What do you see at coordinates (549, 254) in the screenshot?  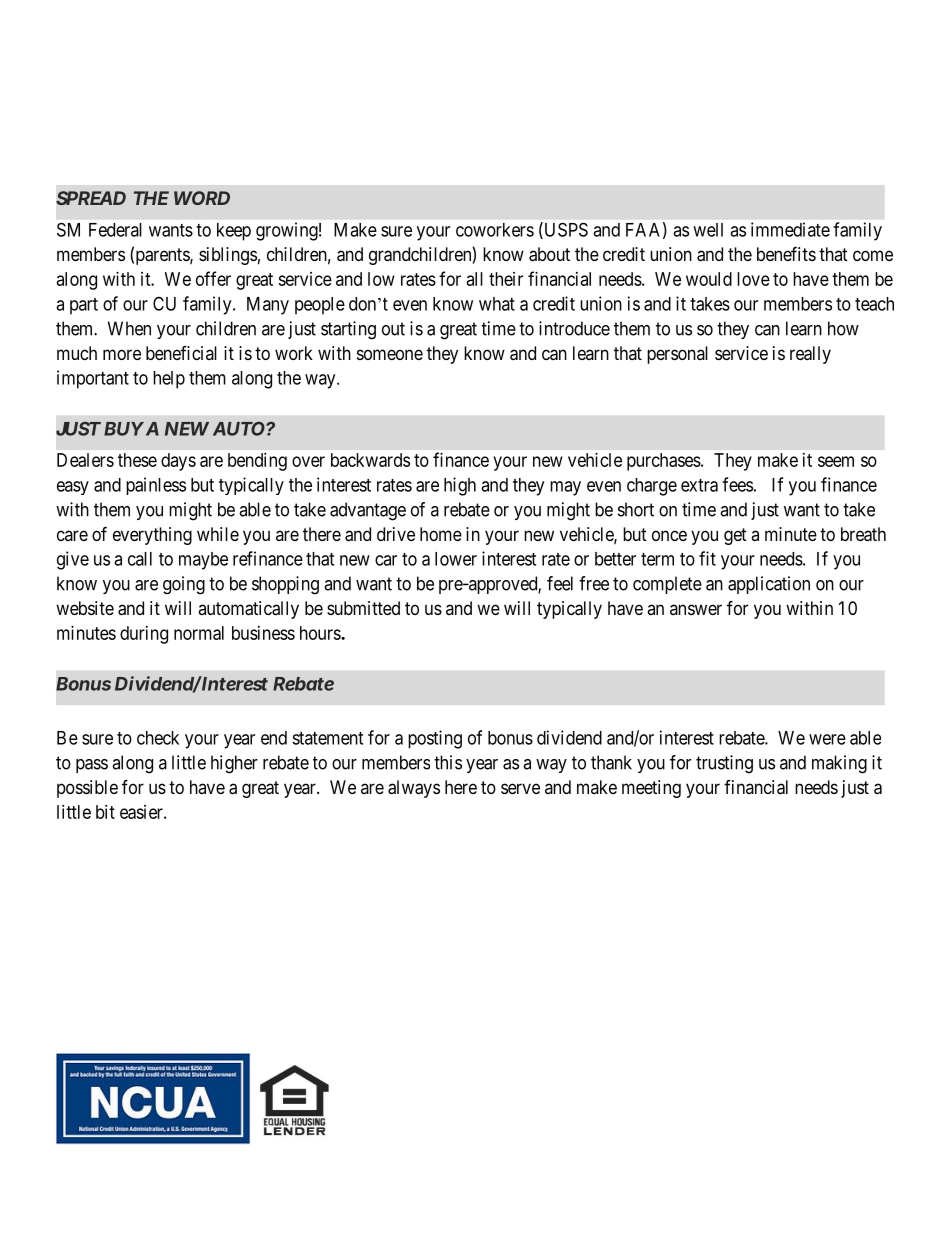 I see `about` at bounding box center [549, 254].
